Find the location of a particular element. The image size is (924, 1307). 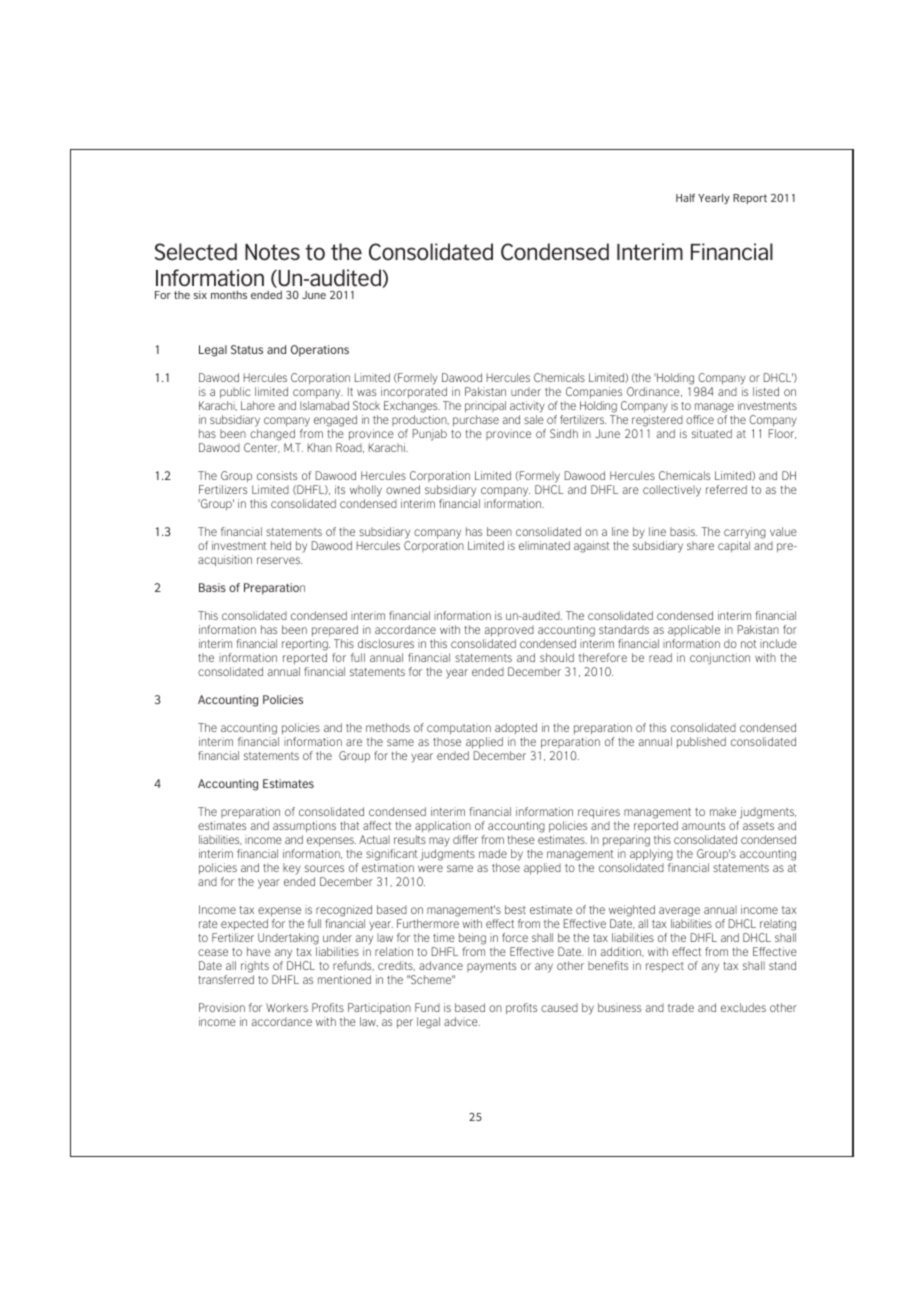

differ is located at coordinates (465, 839).
